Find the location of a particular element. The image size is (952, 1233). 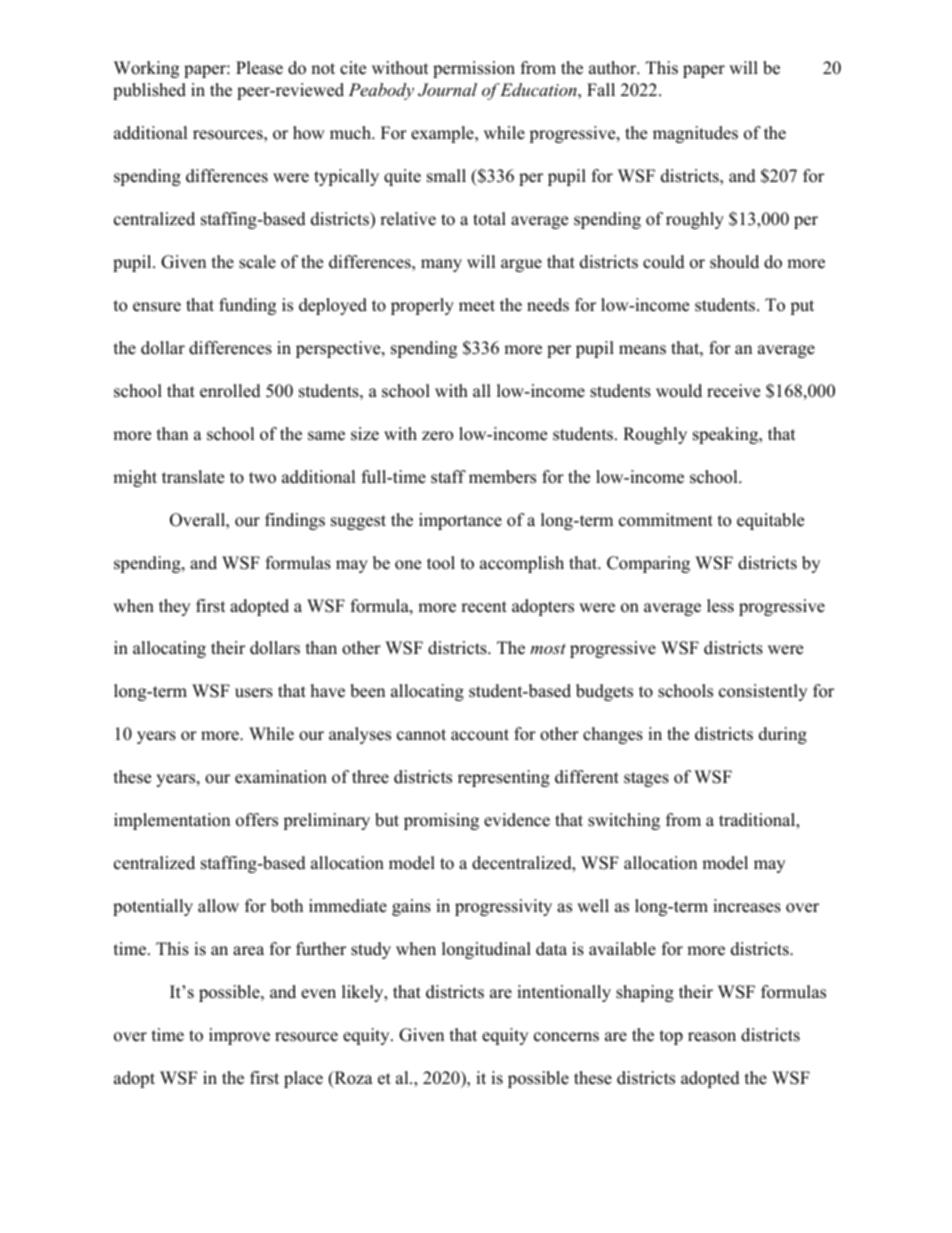

magnitudes is located at coordinates (695, 134).
